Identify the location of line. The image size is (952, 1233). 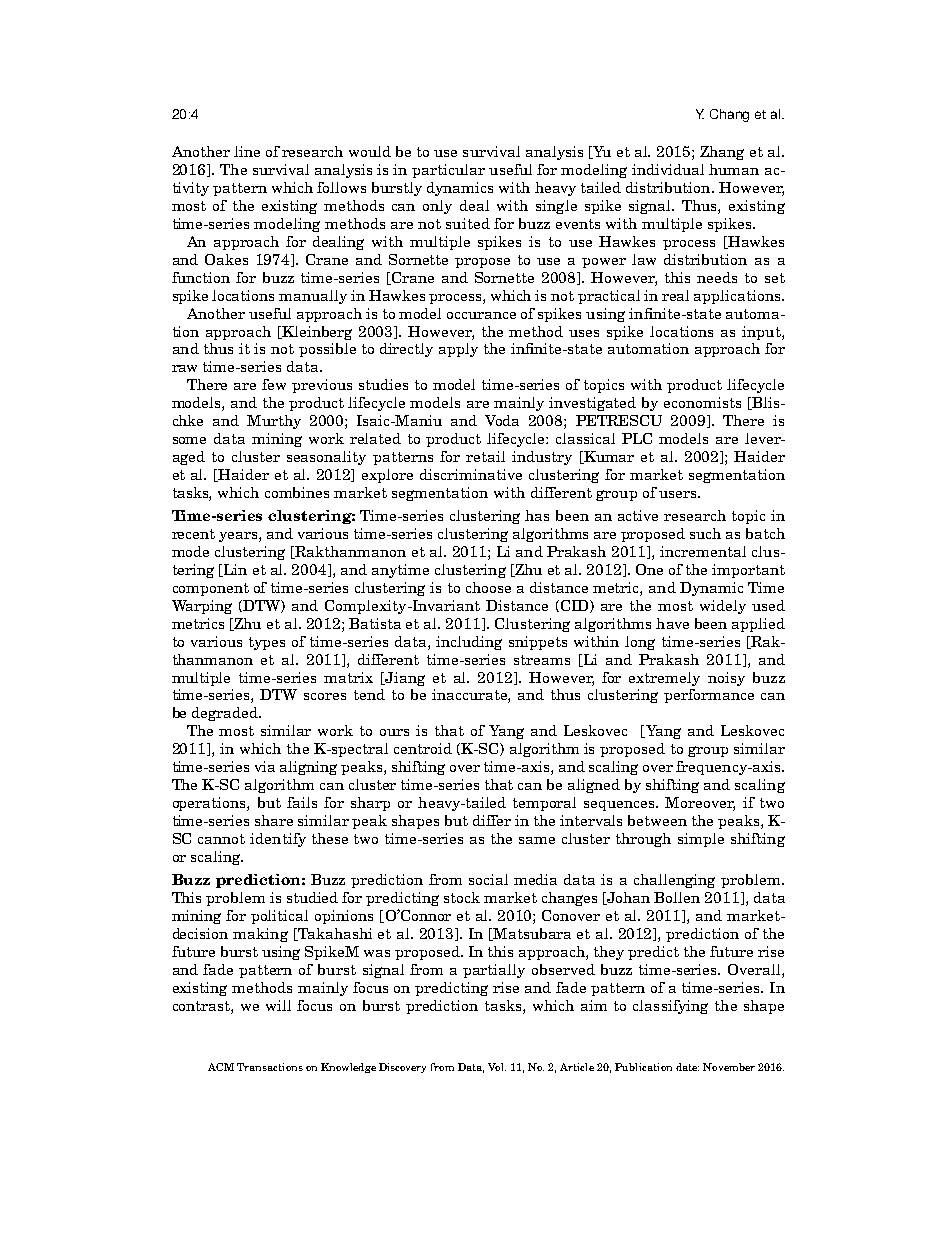
(247, 151).
